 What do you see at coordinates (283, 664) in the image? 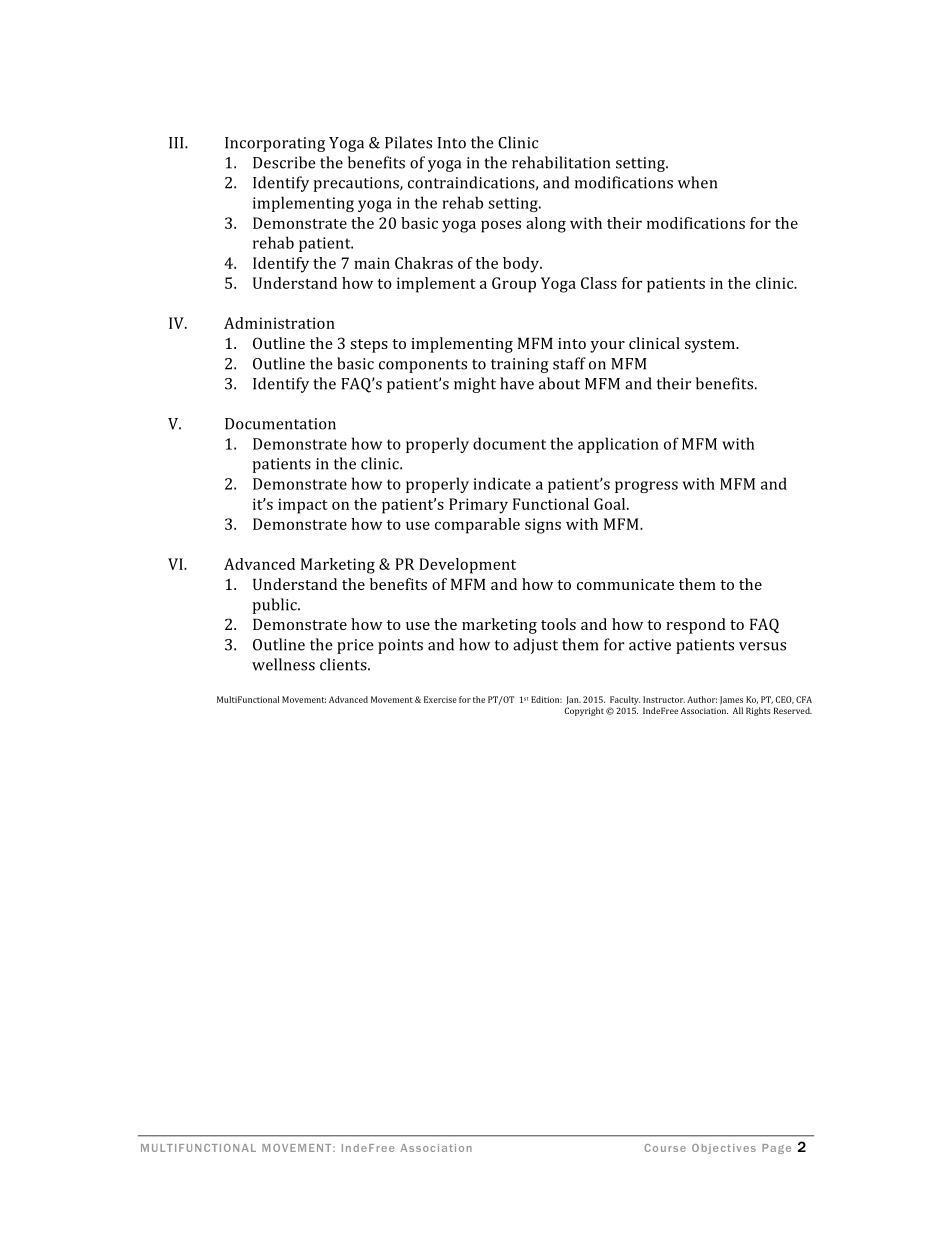
I see `wellness` at bounding box center [283, 664].
